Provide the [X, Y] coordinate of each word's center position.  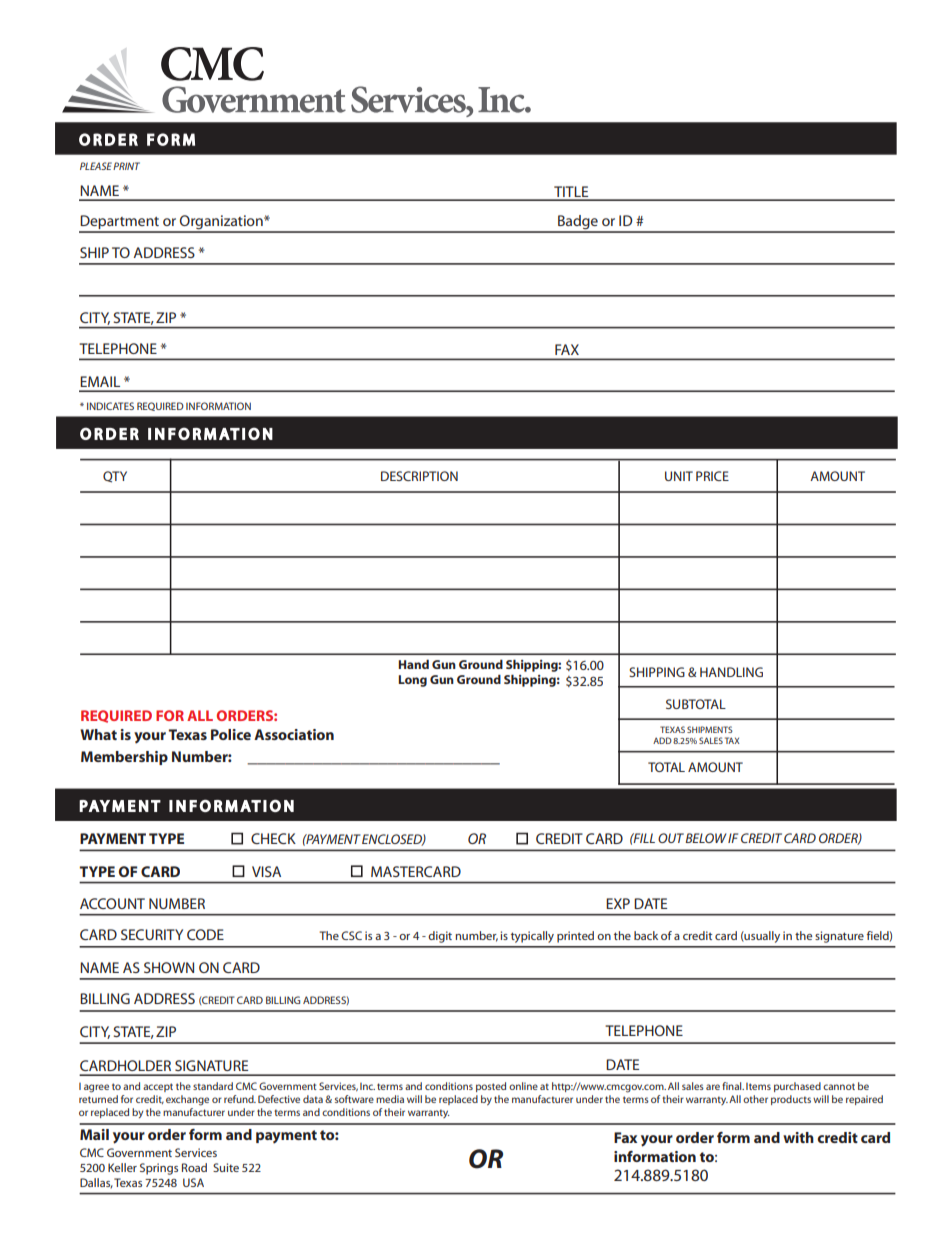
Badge [578, 223]
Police [231, 734]
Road [194, 1167]
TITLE [571, 193]
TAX [732, 740]
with [798, 1137]
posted [491, 1087]
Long [412, 681]
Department [120, 223]
